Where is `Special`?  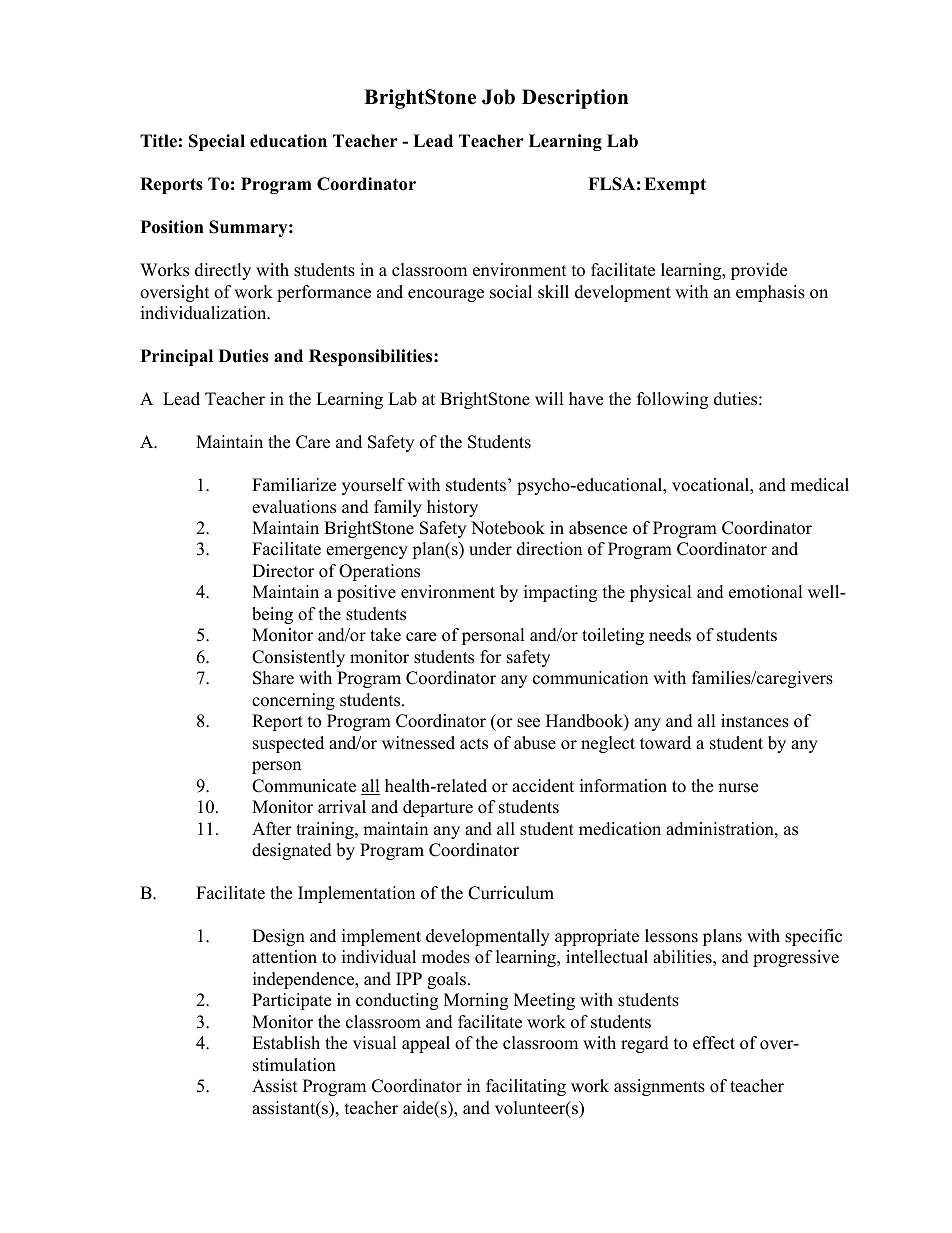 Special is located at coordinates (217, 142).
